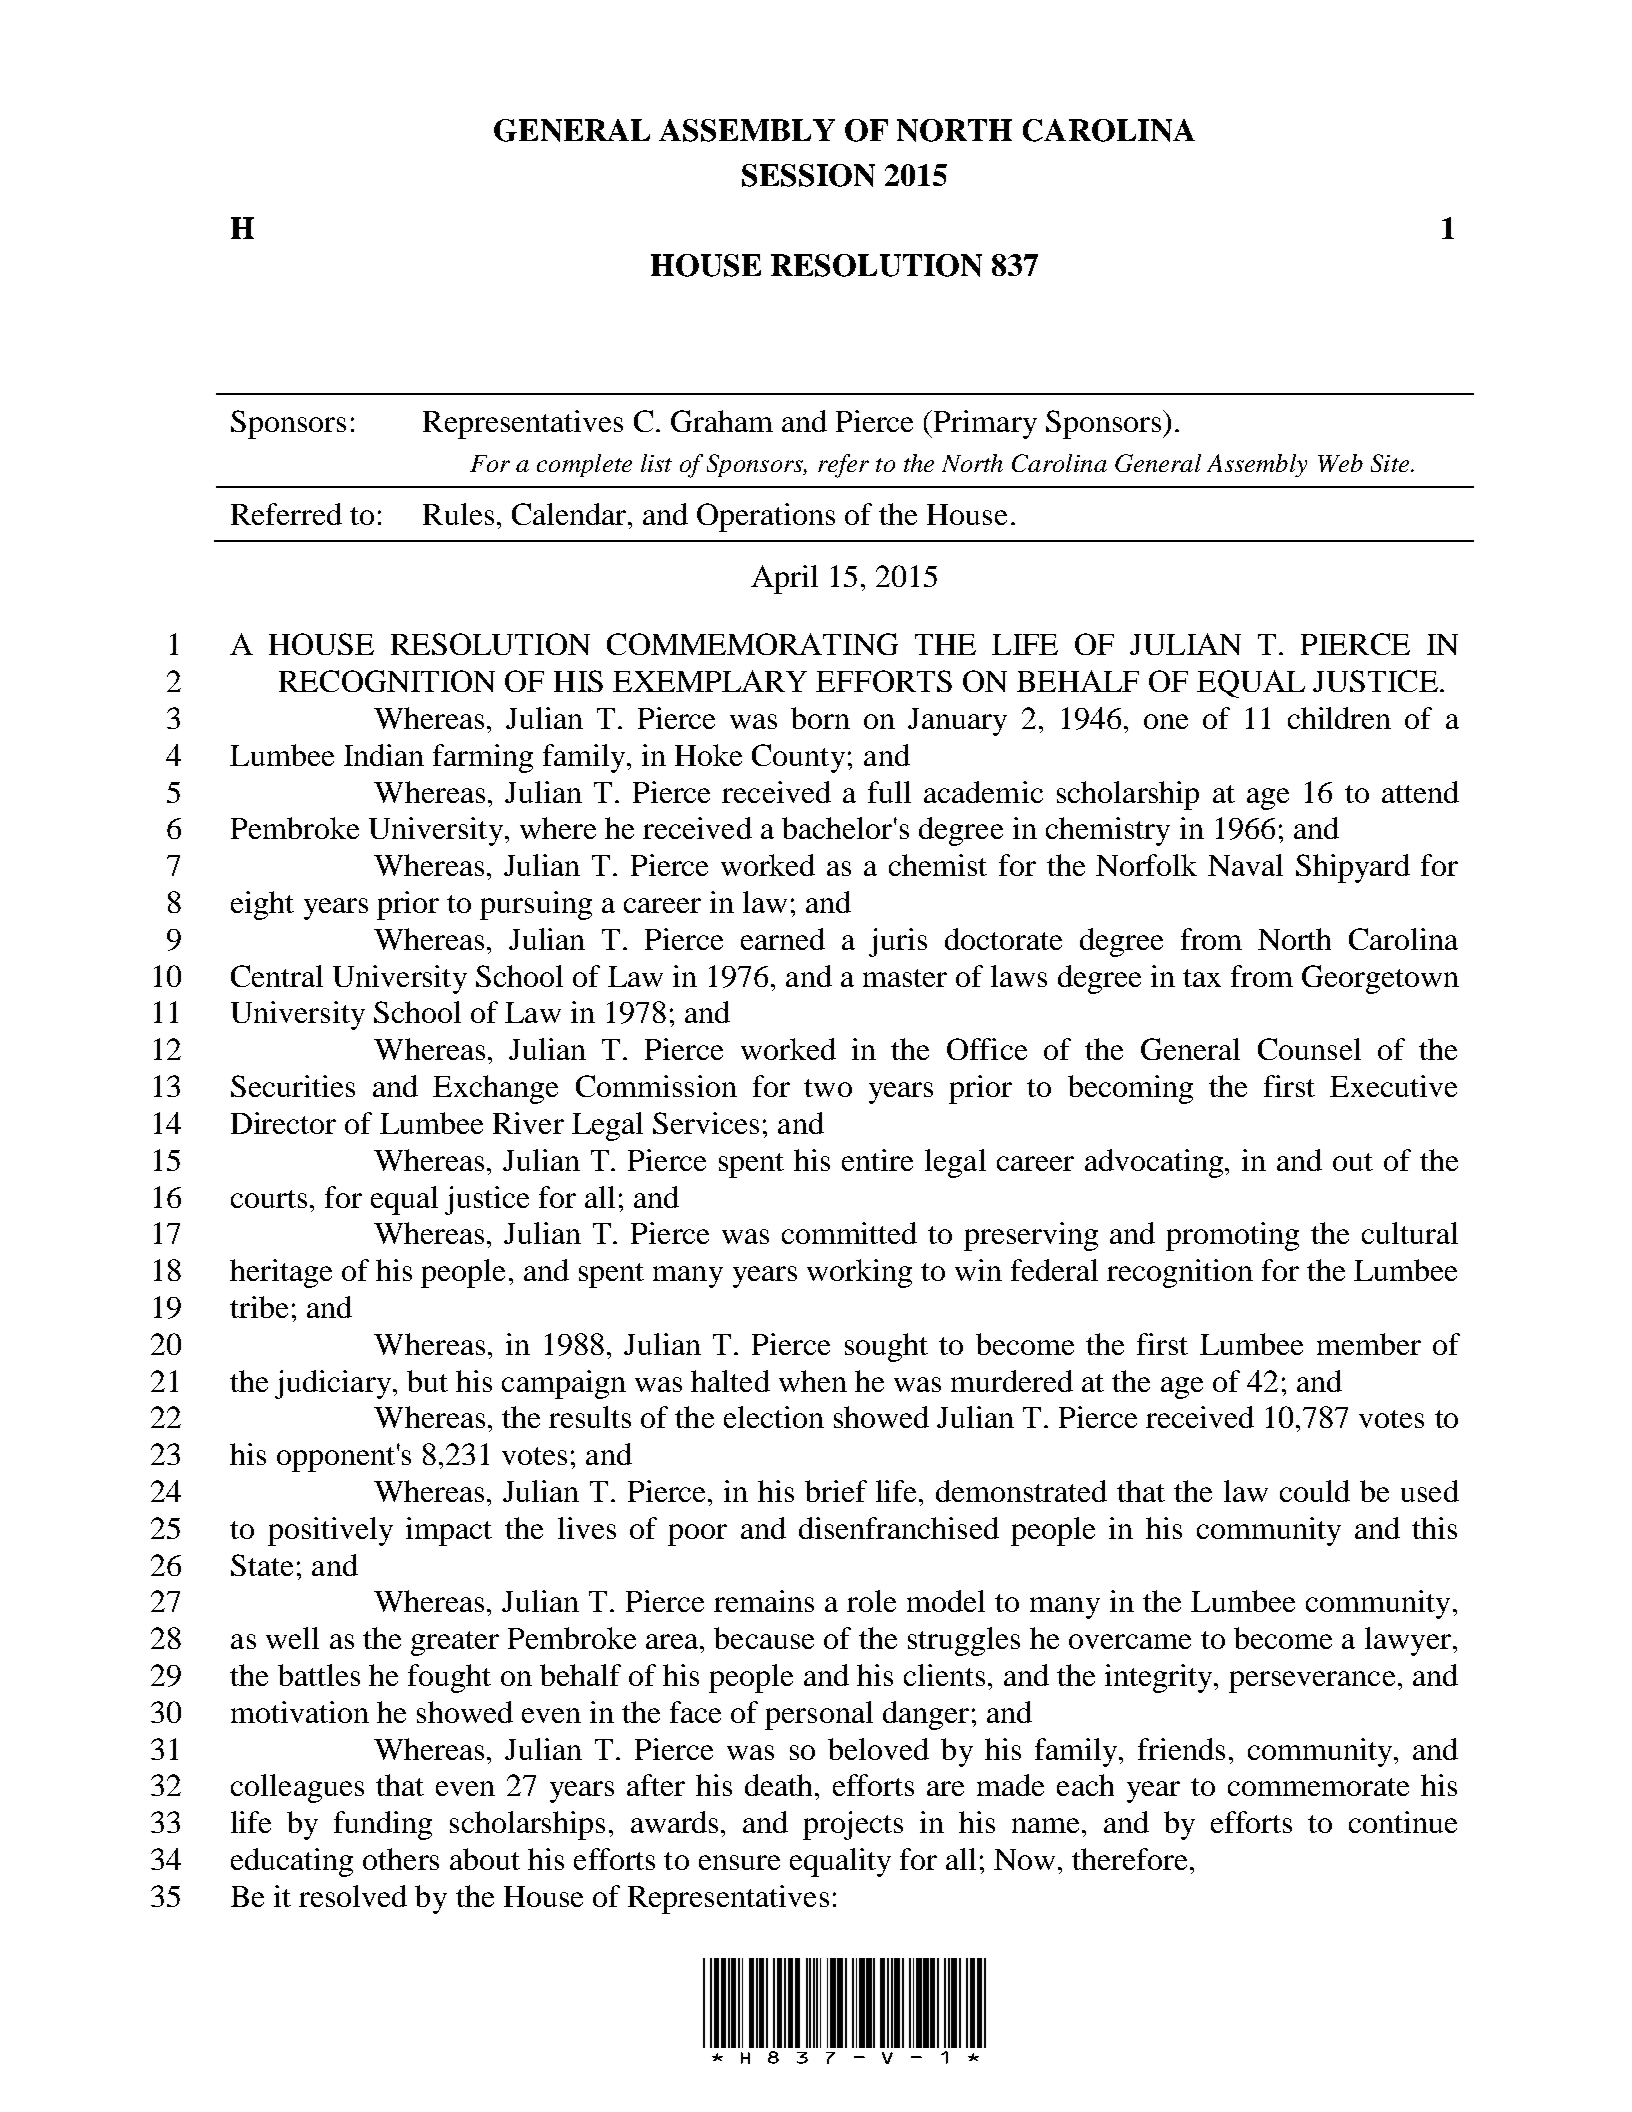 Image resolution: width=1632 pixels, height=2112 pixels. I want to click on others, so click(401, 1859).
